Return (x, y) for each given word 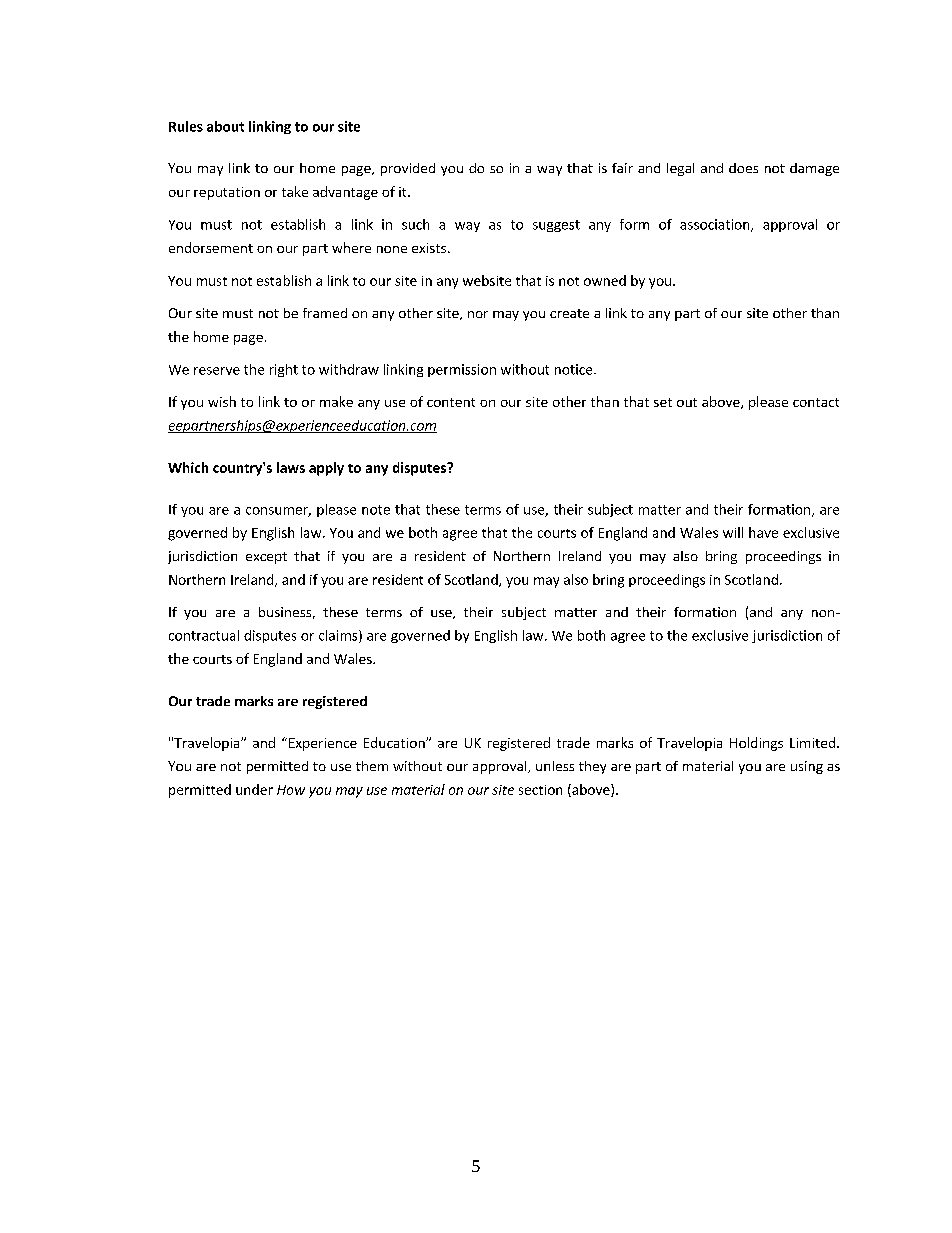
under (254, 789)
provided (408, 169)
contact (816, 402)
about (225, 126)
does (743, 168)
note (376, 510)
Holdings (756, 744)
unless (555, 766)
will (733, 532)
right (284, 370)
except (266, 558)
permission (462, 370)
